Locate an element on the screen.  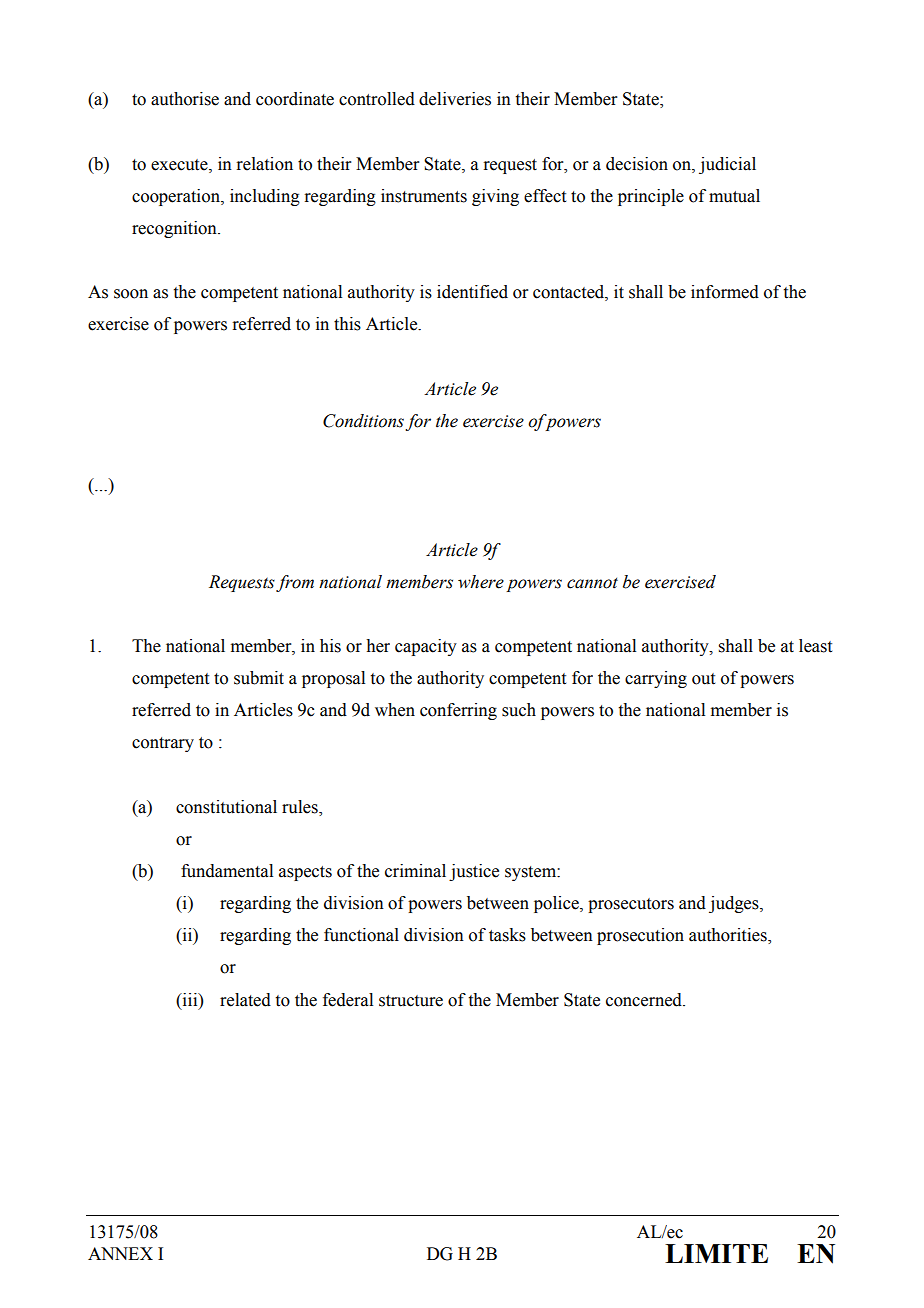
conferring is located at coordinates (458, 711).
